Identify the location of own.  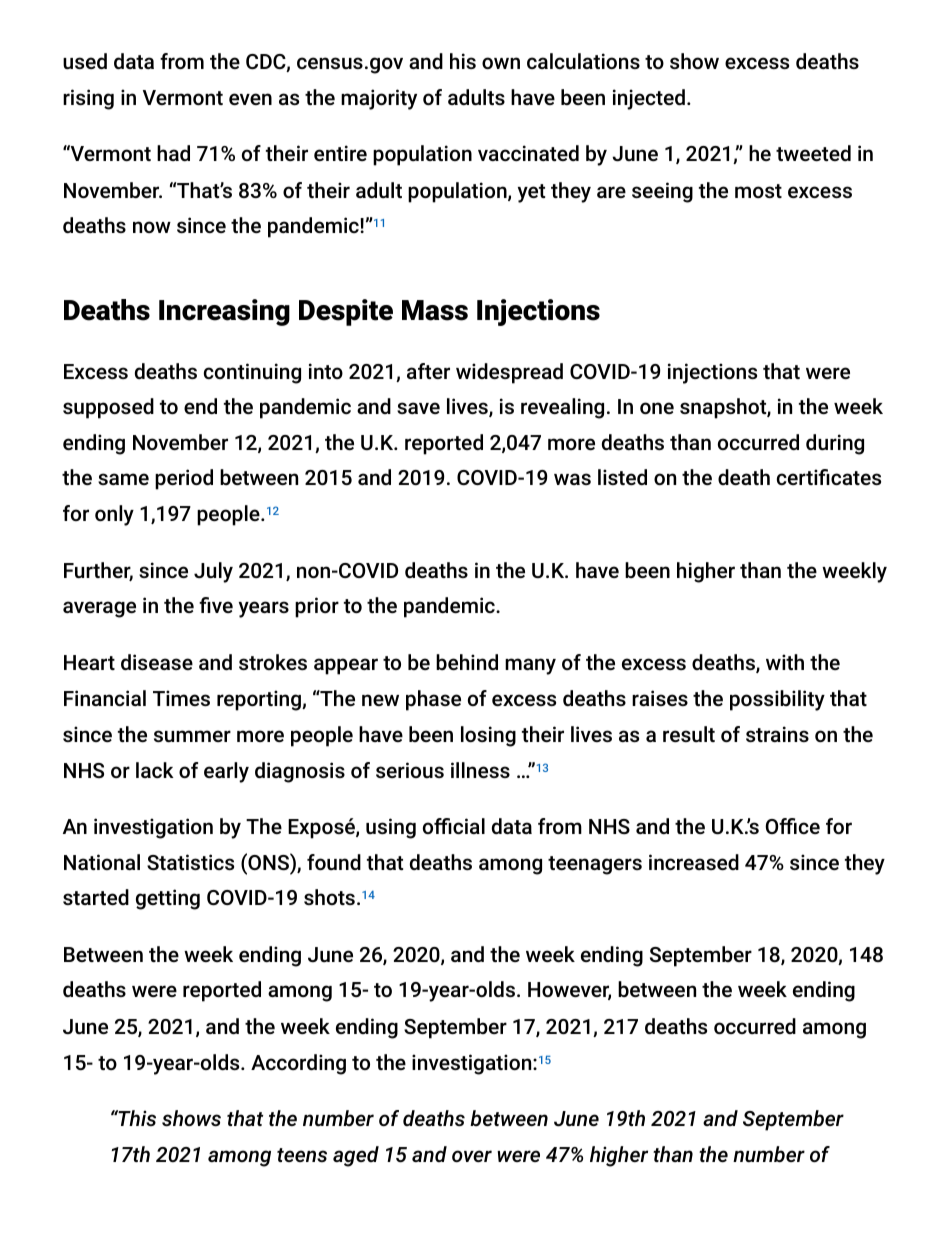
(501, 63).
